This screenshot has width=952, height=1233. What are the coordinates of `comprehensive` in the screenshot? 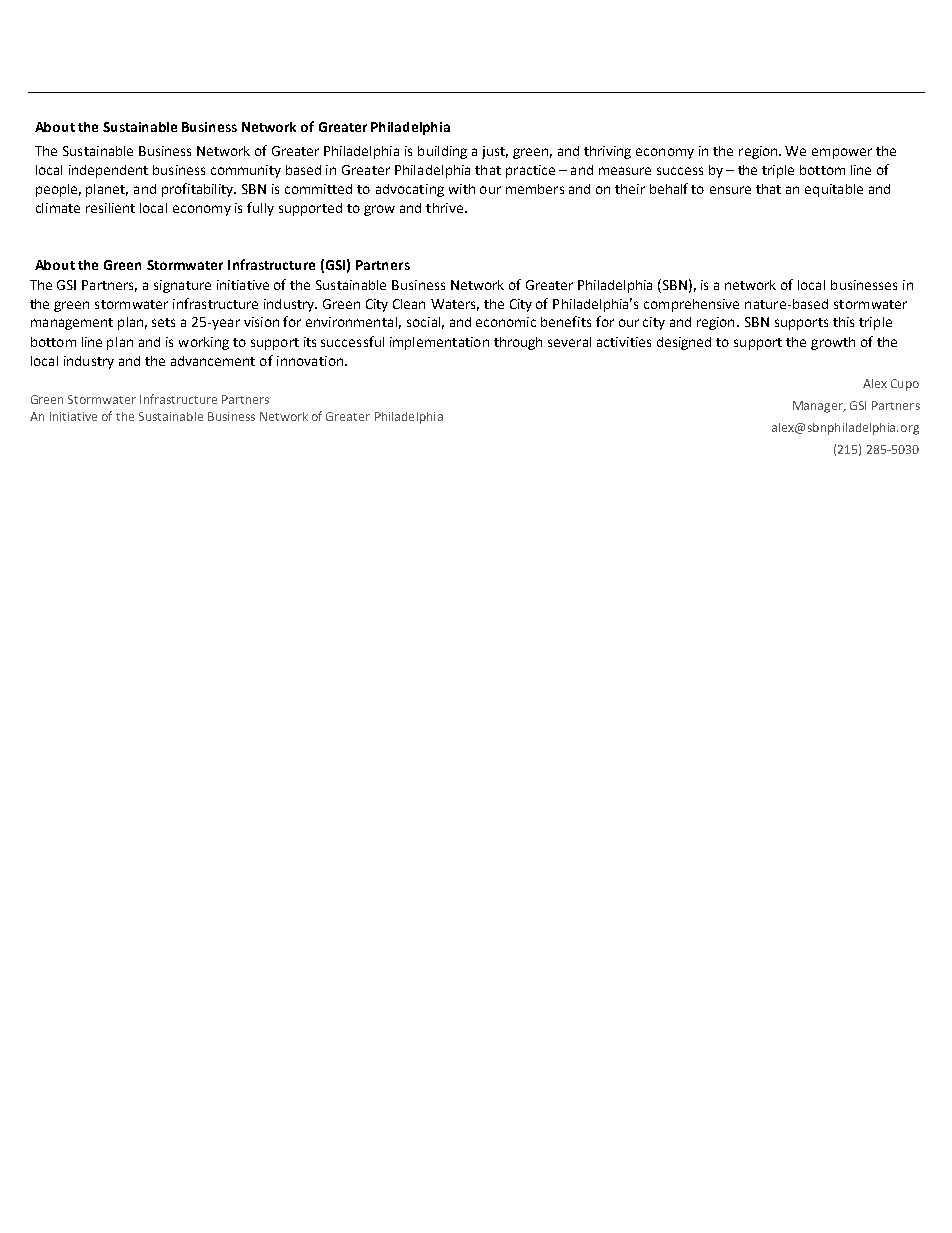 It's located at (691, 305).
